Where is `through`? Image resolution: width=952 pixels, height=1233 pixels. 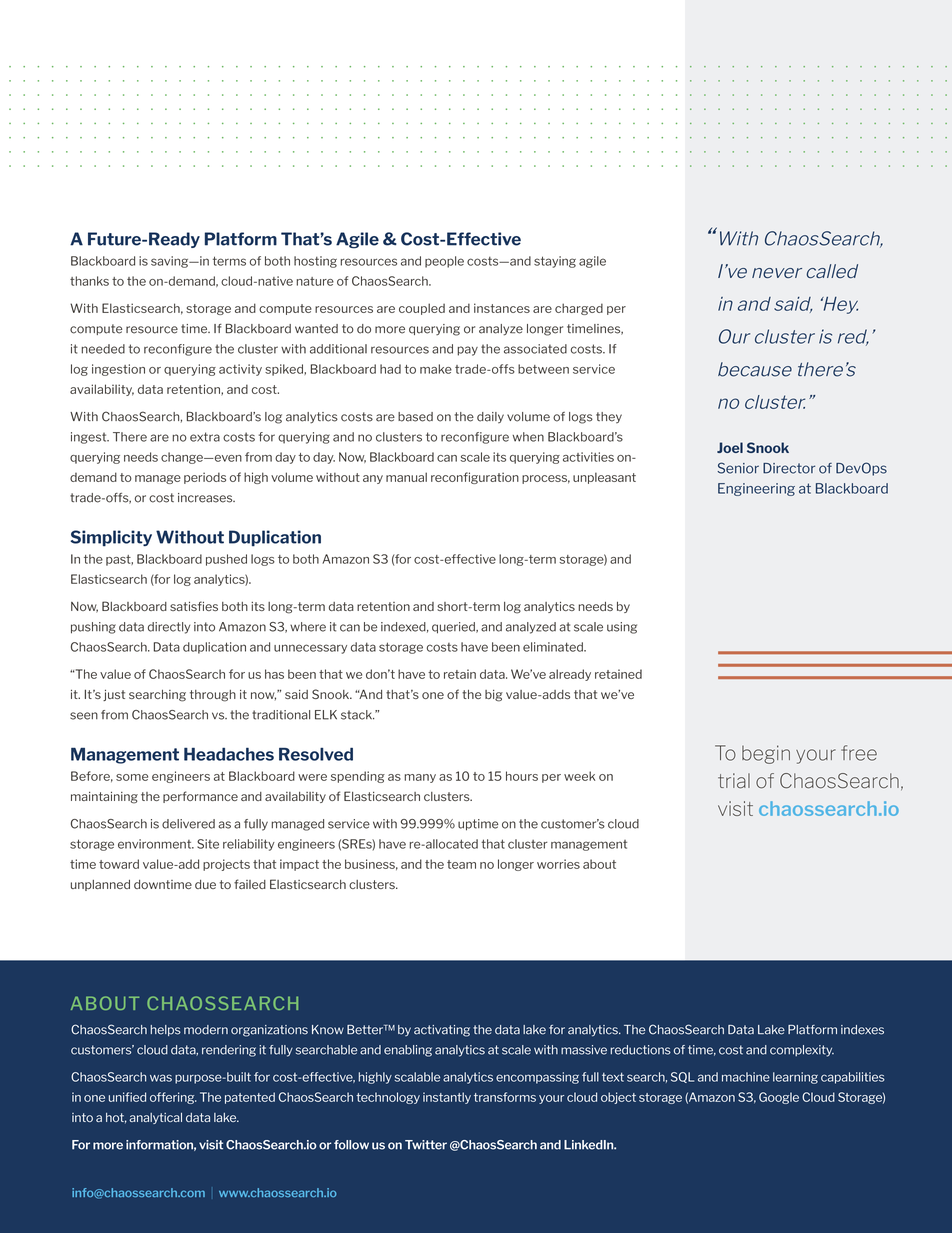 through is located at coordinates (213, 696).
